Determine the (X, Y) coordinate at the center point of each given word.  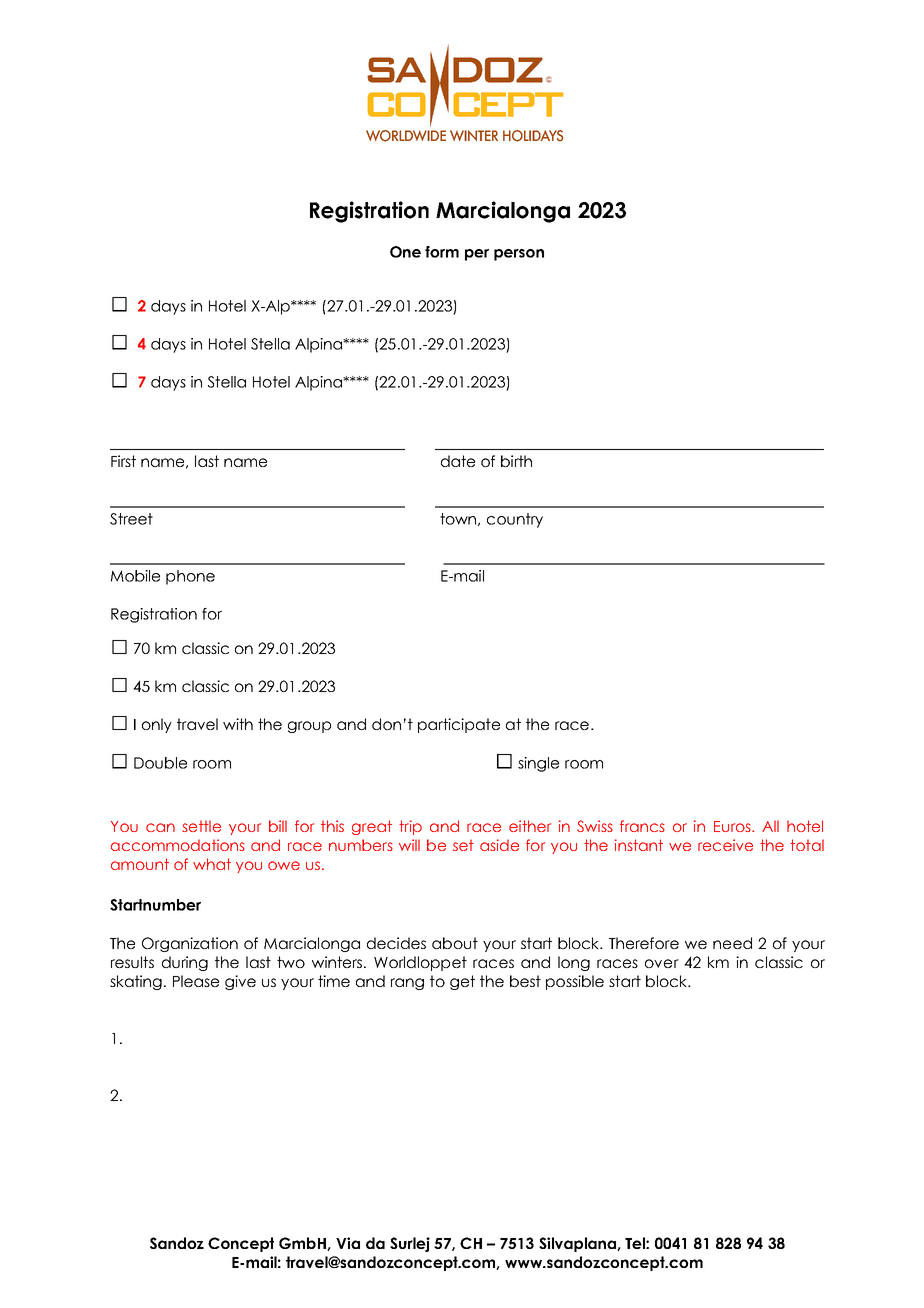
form (442, 252)
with (238, 724)
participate (459, 725)
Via (348, 1243)
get (462, 982)
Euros (733, 826)
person (519, 255)
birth (516, 461)
